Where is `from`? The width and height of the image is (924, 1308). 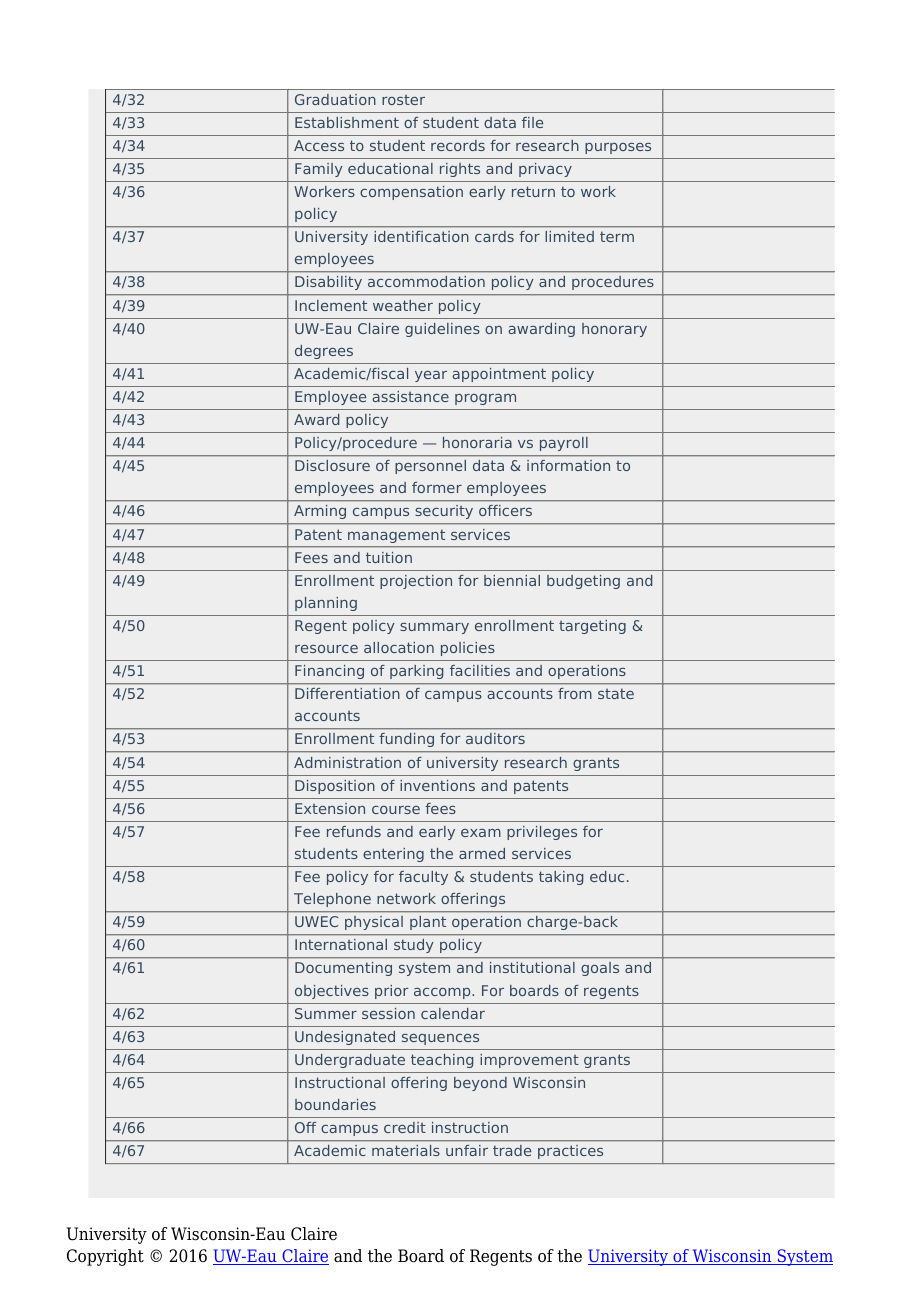 from is located at coordinates (575, 693).
